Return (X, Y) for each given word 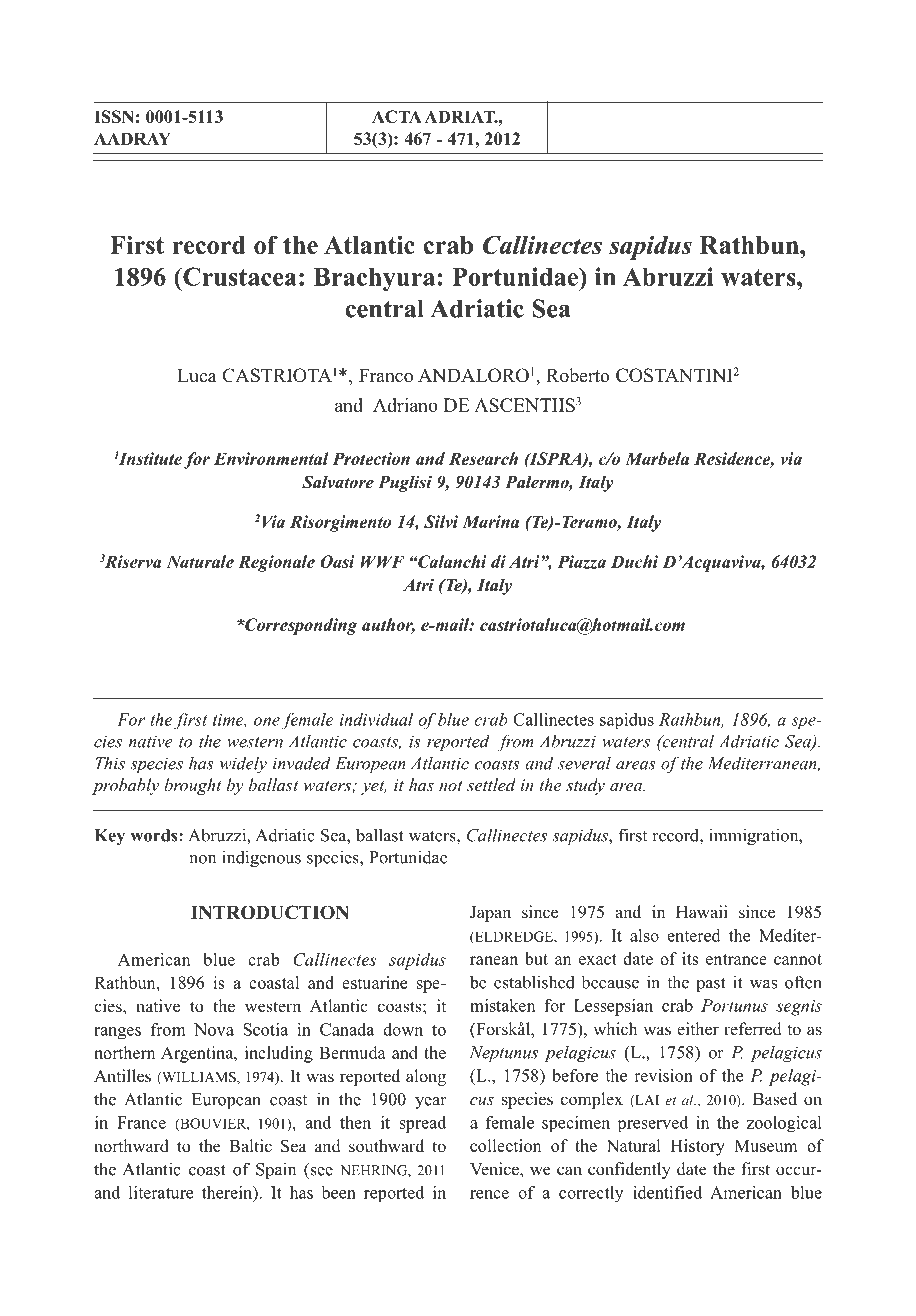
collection (505, 1145)
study (585, 786)
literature (161, 1192)
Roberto (578, 375)
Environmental (271, 458)
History (698, 1147)
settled (491, 784)
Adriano (405, 405)
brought (193, 786)
